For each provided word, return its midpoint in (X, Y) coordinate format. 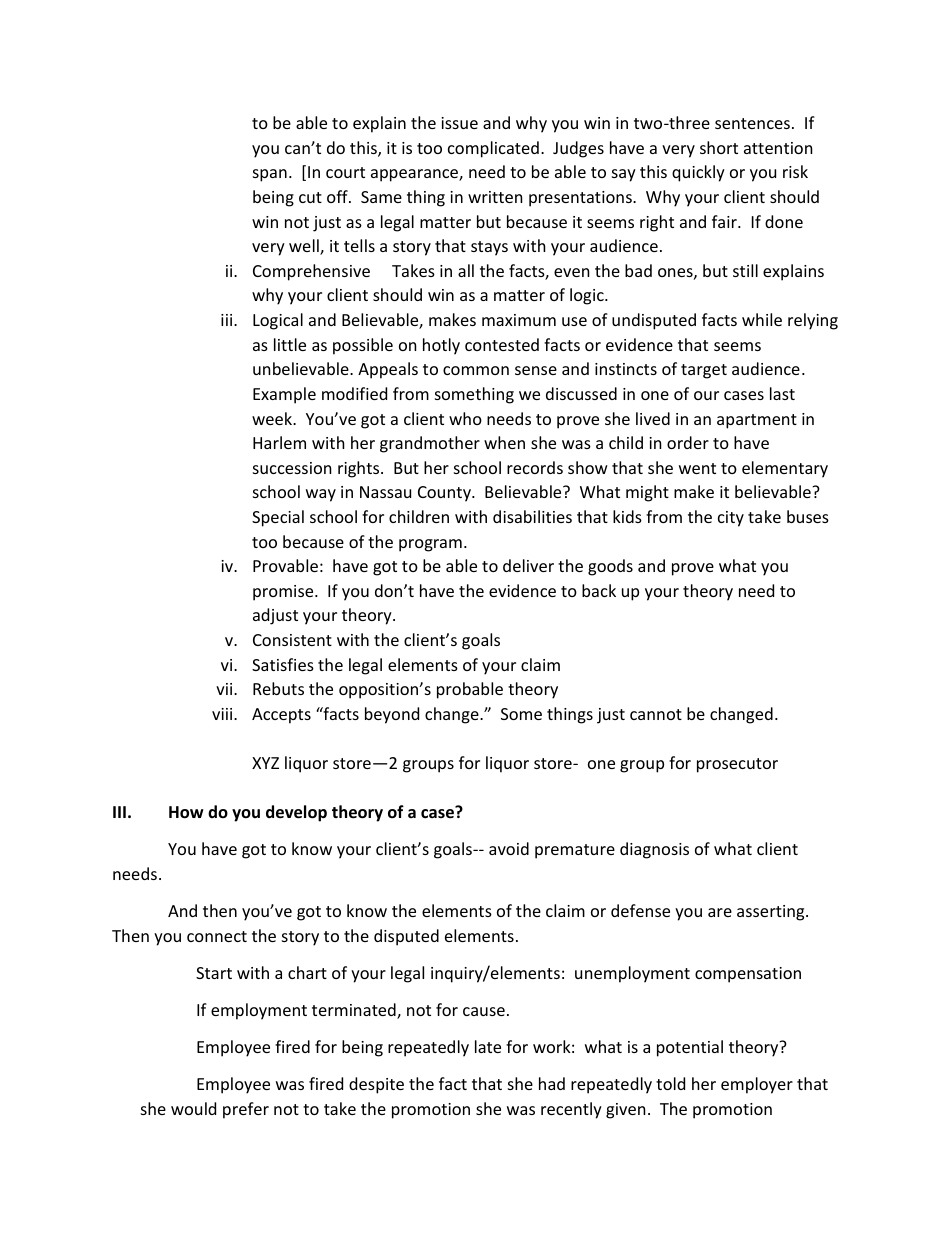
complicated (493, 149)
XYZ (265, 763)
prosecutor (737, 765)
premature (575, 851)
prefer (246, 1110)
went (697, 468)
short (719, 147)
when (504, 442)
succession (292, 468)
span (270, 175)
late (488, 1046)
